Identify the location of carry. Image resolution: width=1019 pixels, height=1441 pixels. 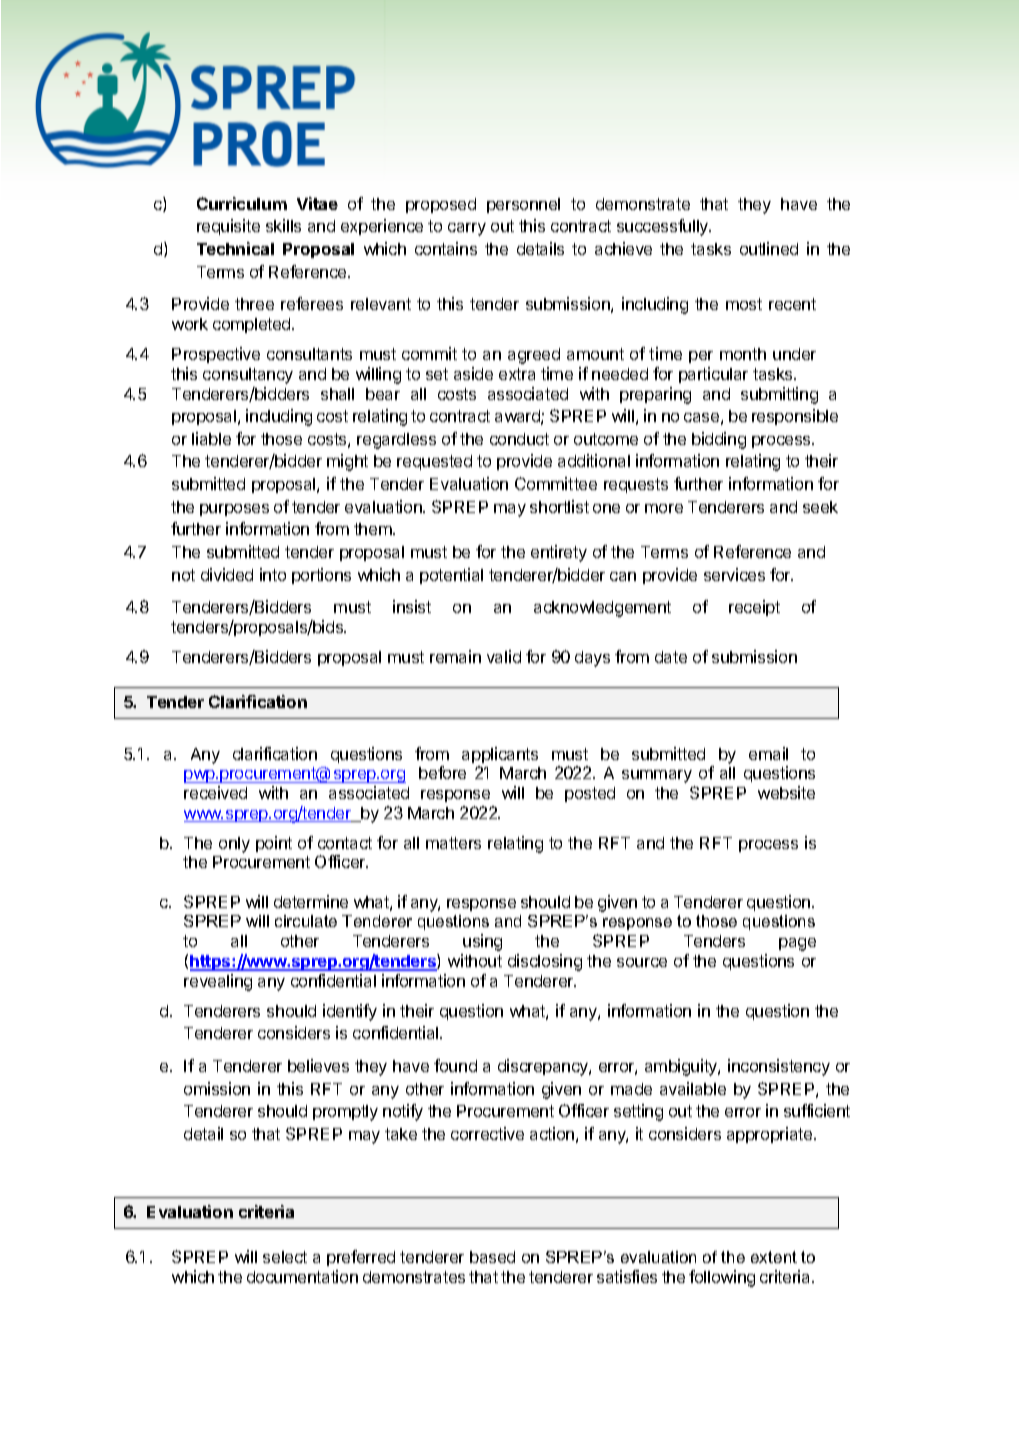
(467, 229).
